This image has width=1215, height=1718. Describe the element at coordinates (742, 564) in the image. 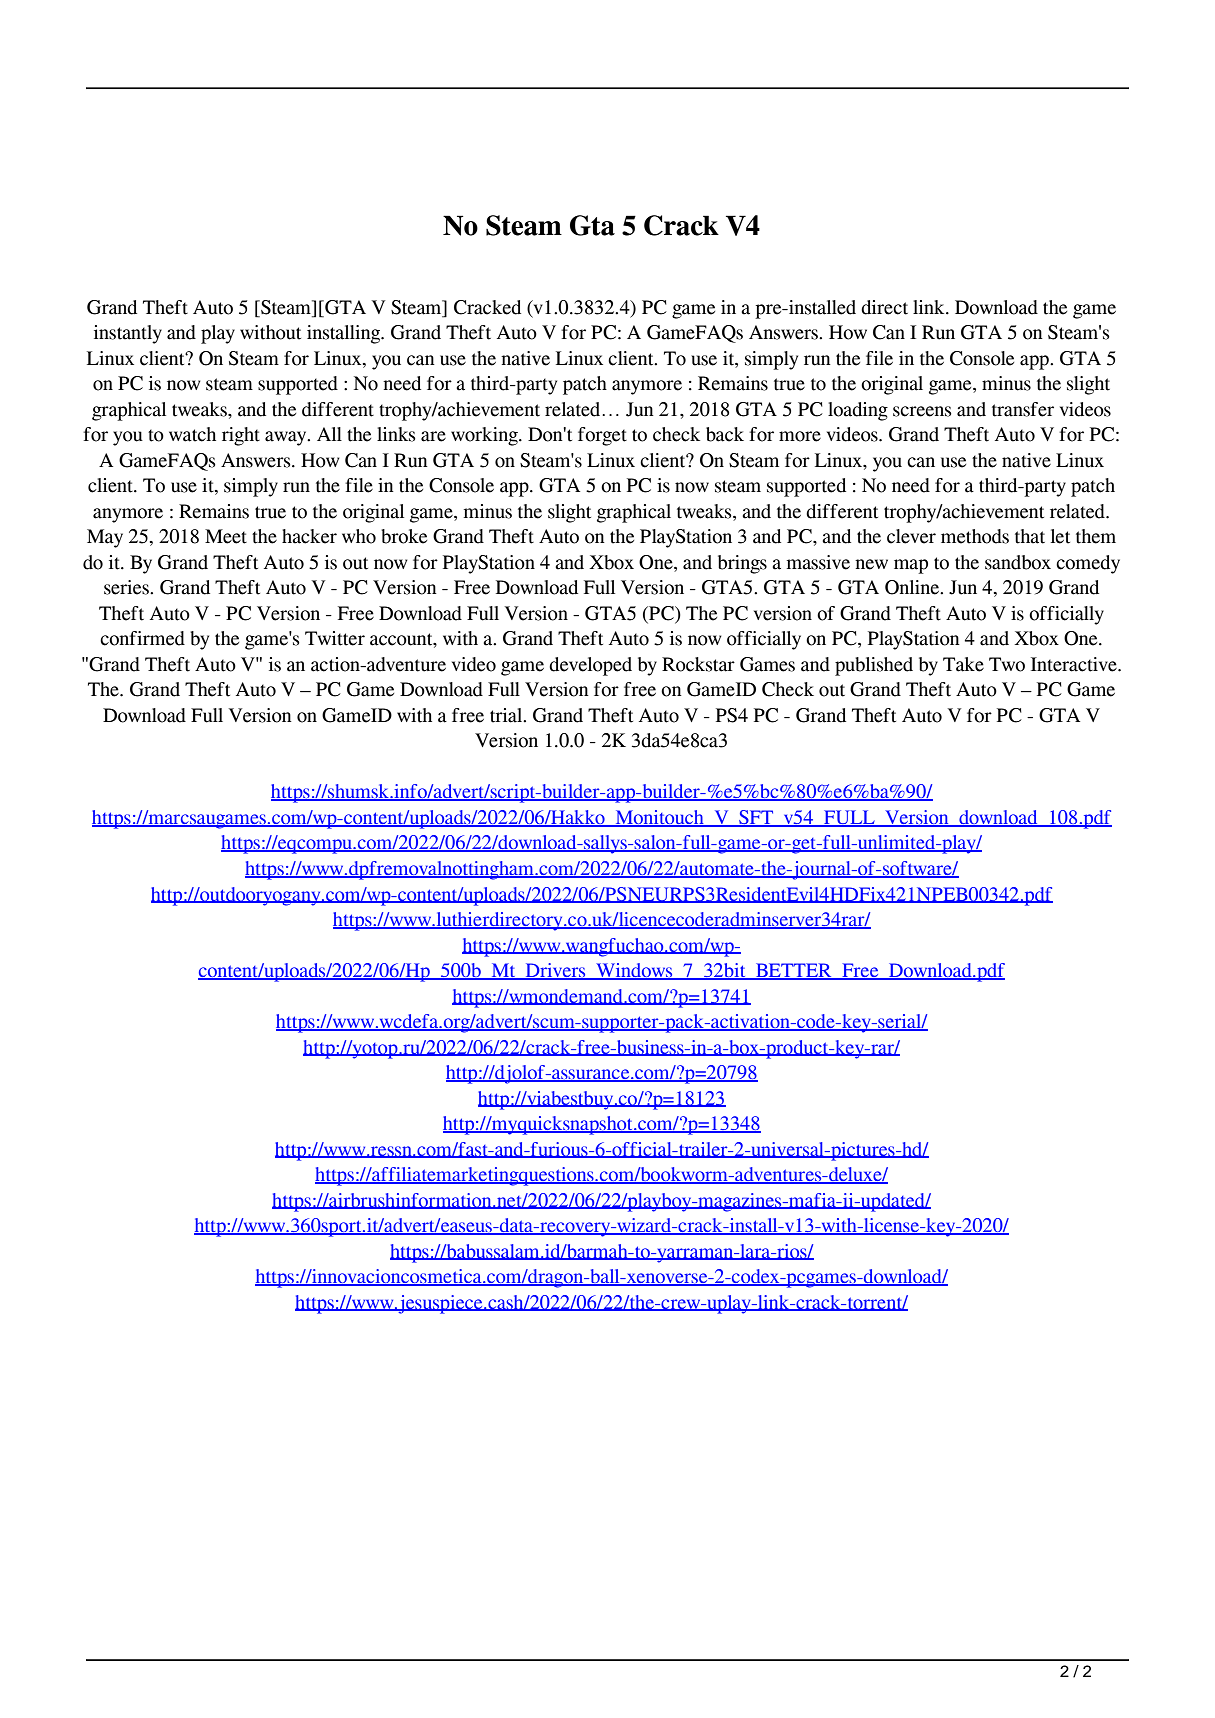

I see `brings` at that location.
